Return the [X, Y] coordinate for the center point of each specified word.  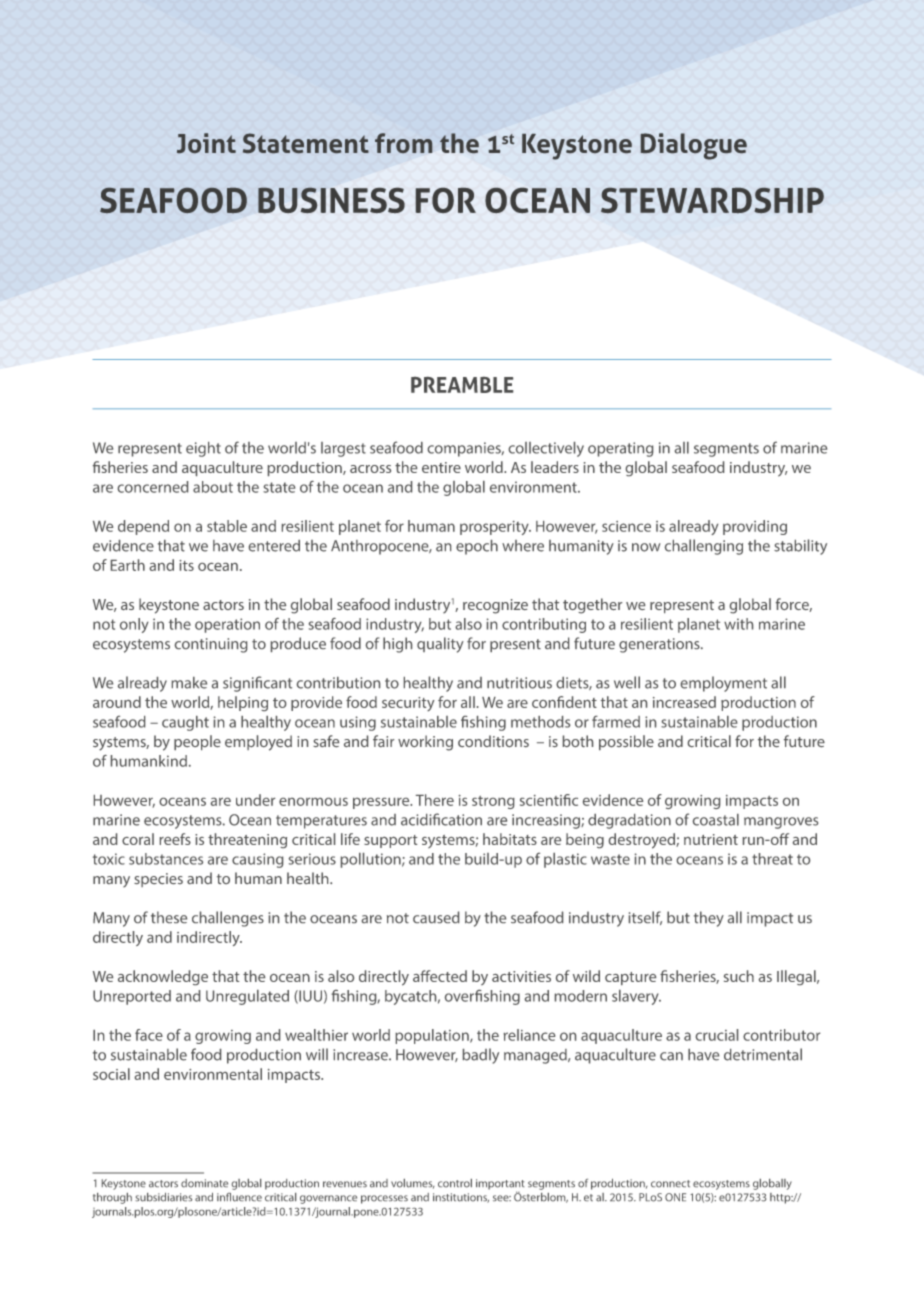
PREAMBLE [462, 385]
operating [620, 449]
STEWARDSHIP [712, 200]
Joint [206, 143]
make [189, 683]
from [403, 143]
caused [436, 917]
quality [440, 645]
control [455, 1183]
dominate [204, 1183]
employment [724, 684]
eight [203, 449]
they [709, 919]
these [169, 917]
